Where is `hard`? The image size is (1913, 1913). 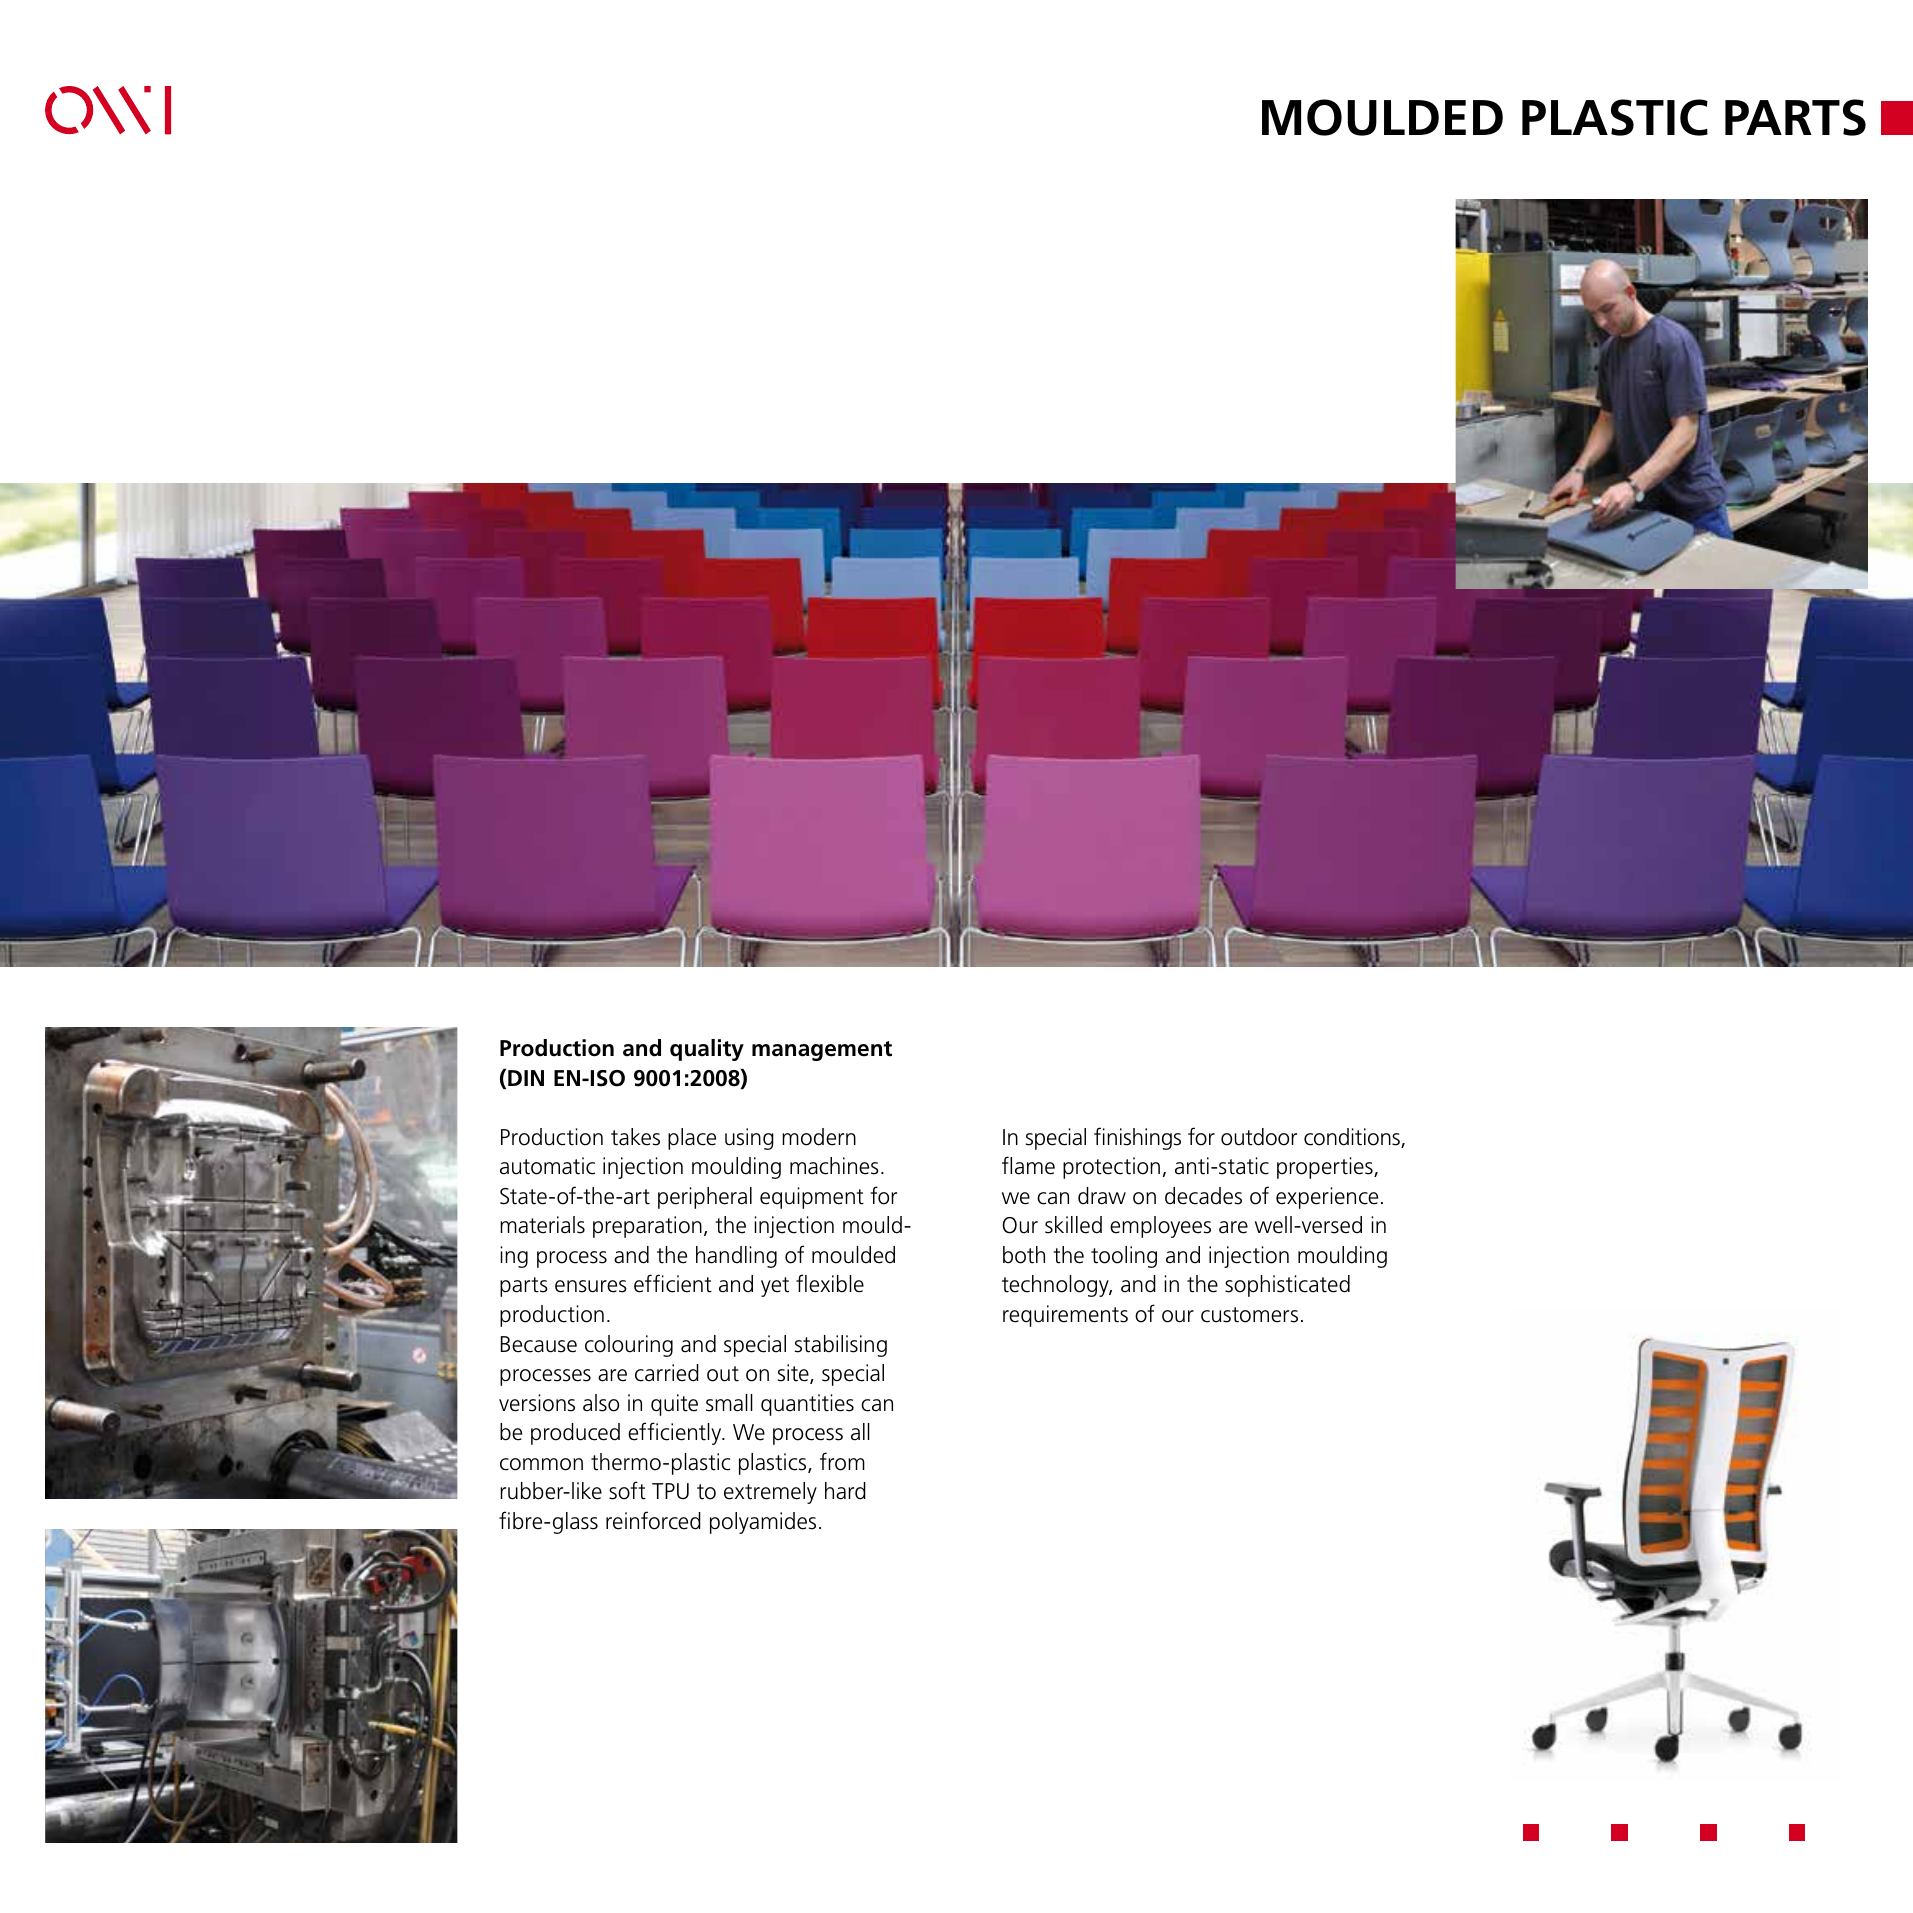
hard is located at coordinates (845, 1491).
